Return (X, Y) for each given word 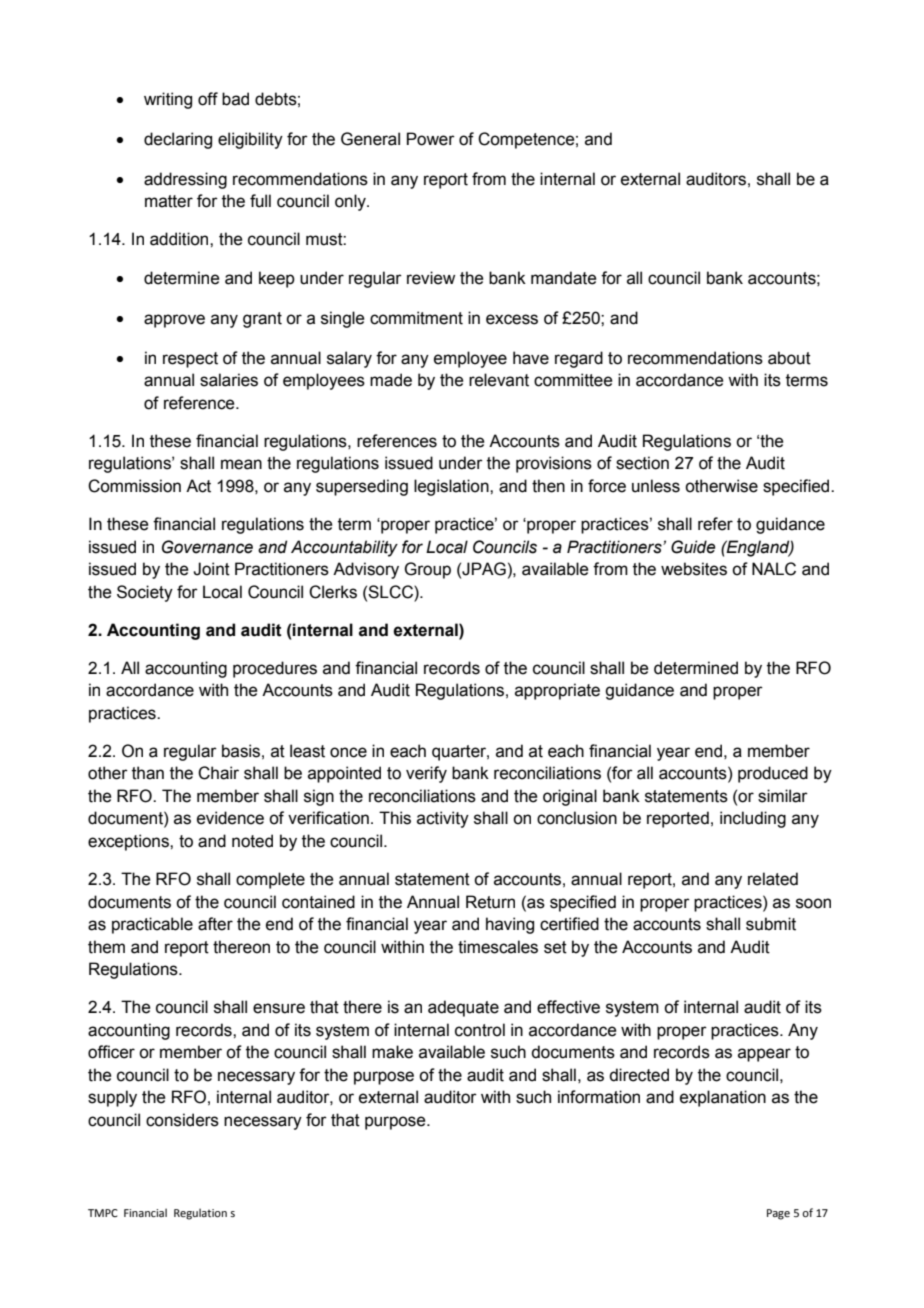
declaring (178, 140)
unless (656, 486)
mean (241, 464)
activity (443, 819)
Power (431, 139)
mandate (564, 278)
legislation (452, 487)
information (599, 1097)
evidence (230, 818)
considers (182, 1120)
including (753, 819)
